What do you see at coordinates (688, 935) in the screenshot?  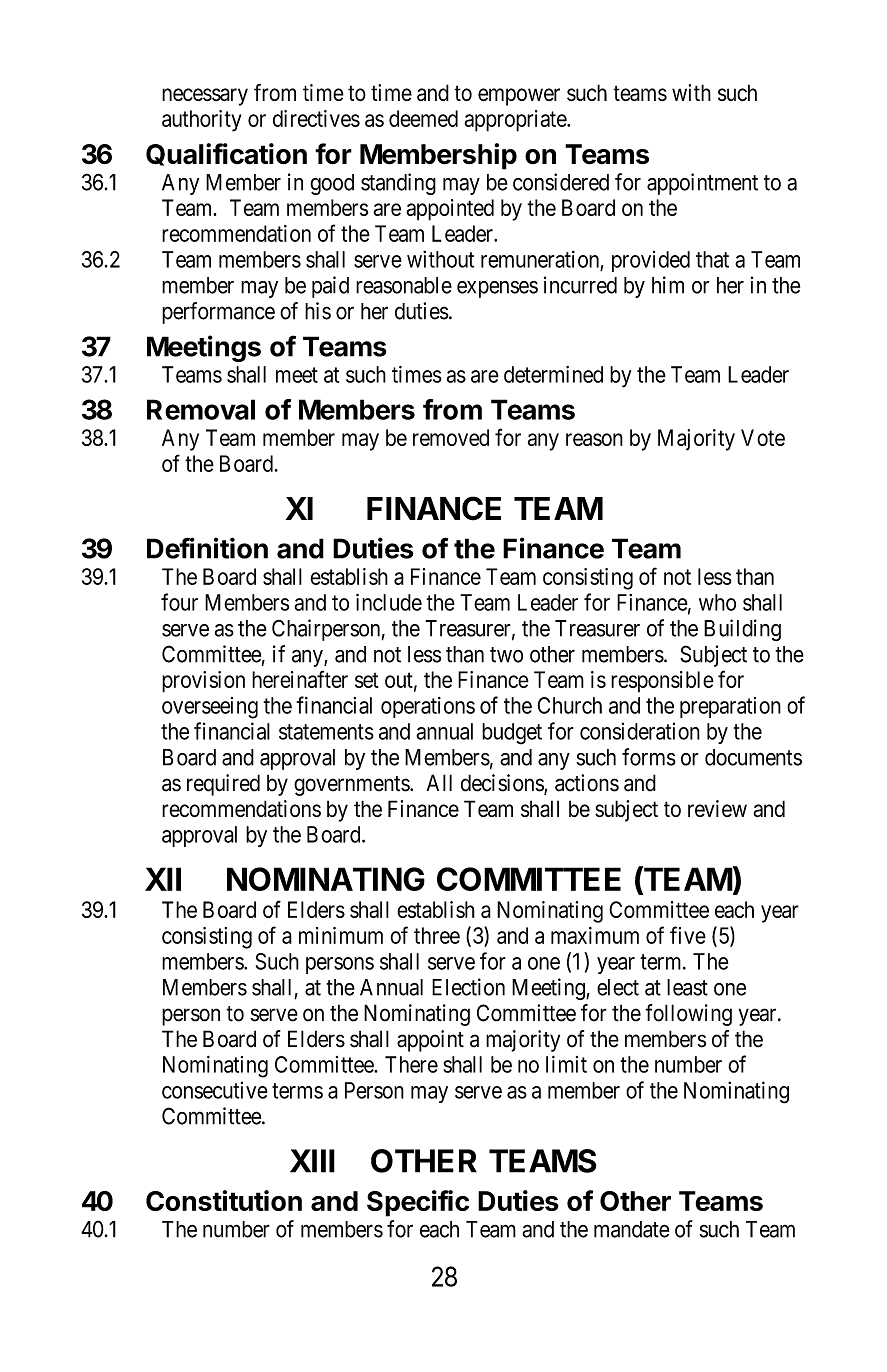 I see `five` at bounding box center [688, 935].
